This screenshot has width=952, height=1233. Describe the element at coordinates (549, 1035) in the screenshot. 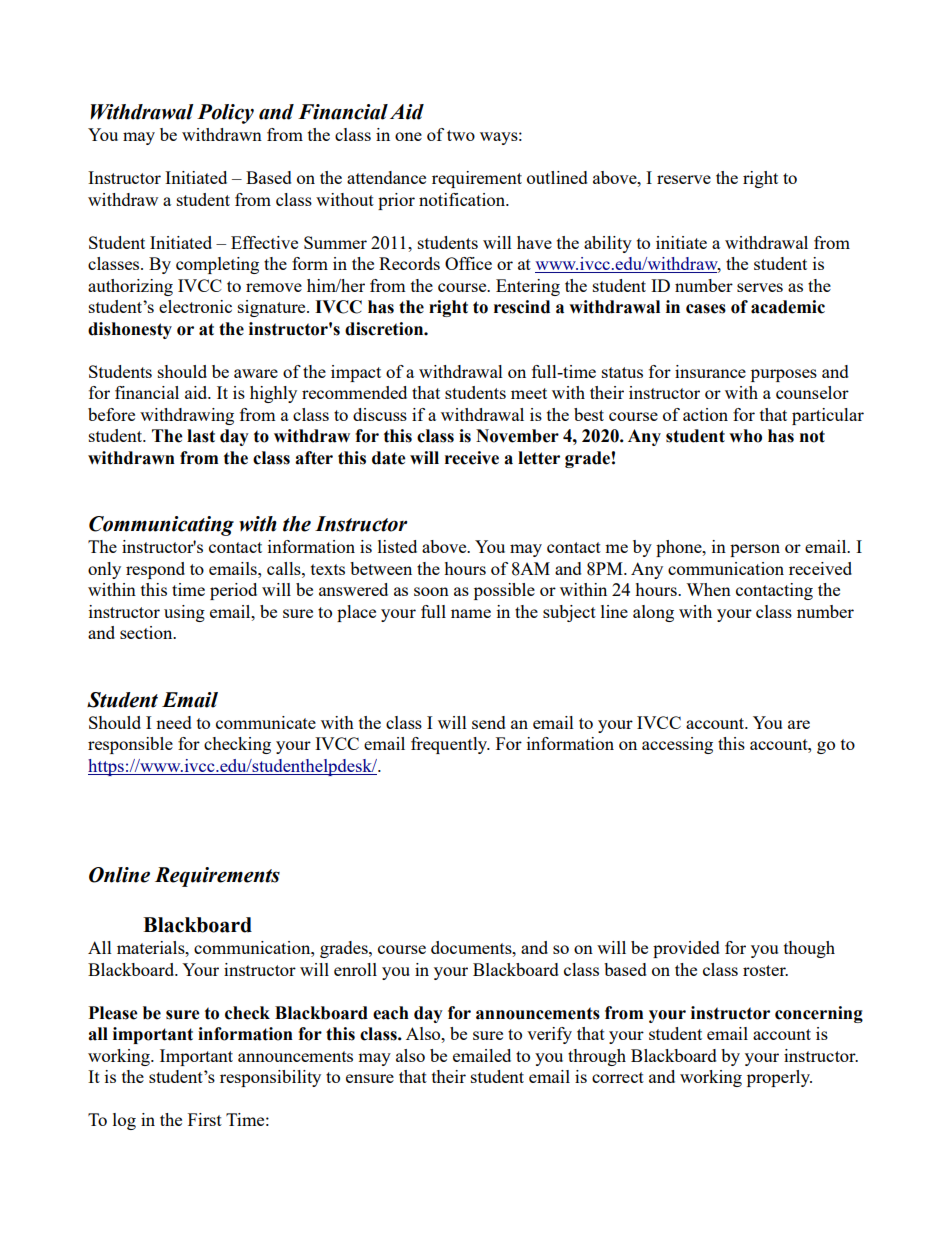

I see `verify` at that location.
